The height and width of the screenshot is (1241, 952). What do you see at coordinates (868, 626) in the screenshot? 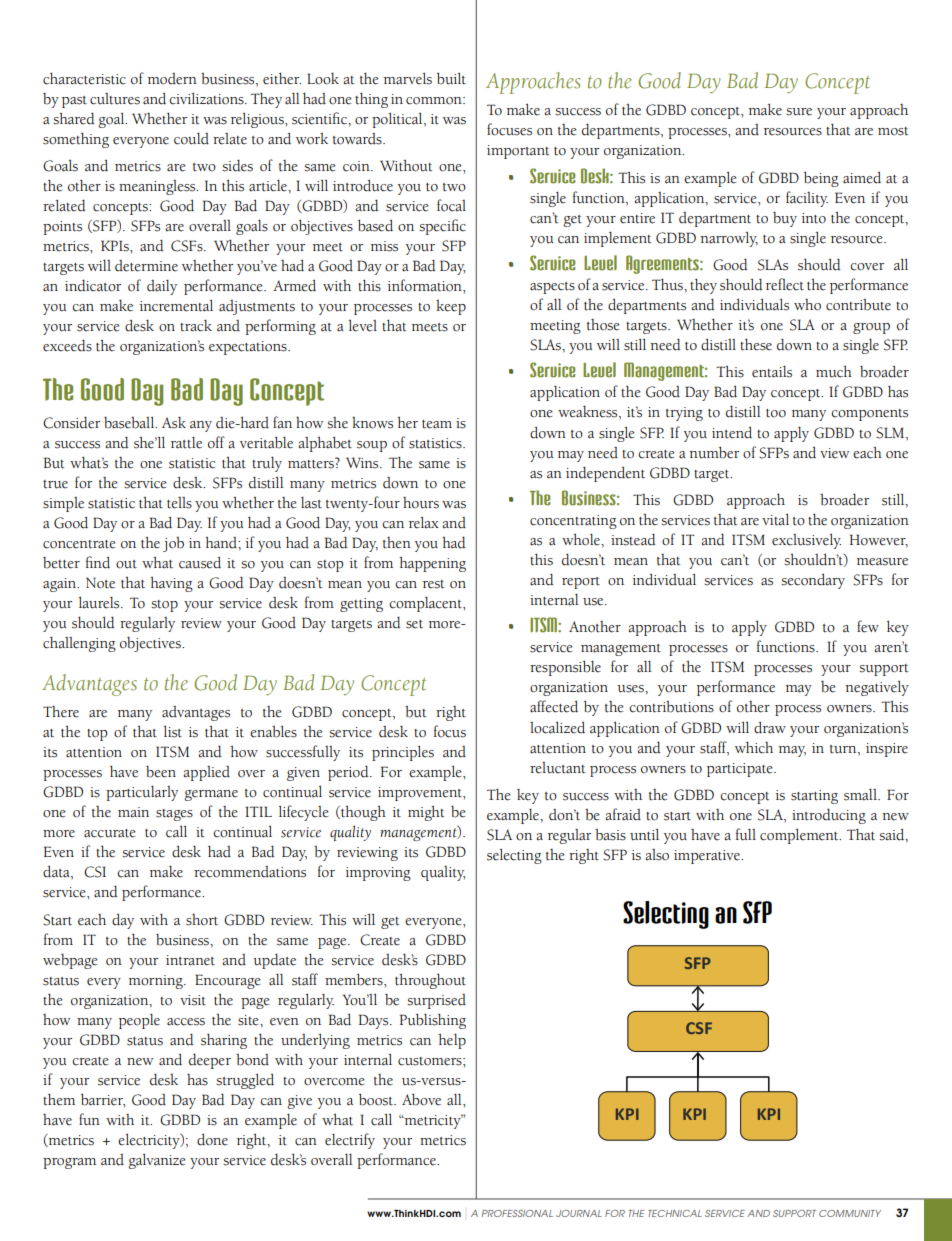
I see `few` at bounding box center [868, 626].
